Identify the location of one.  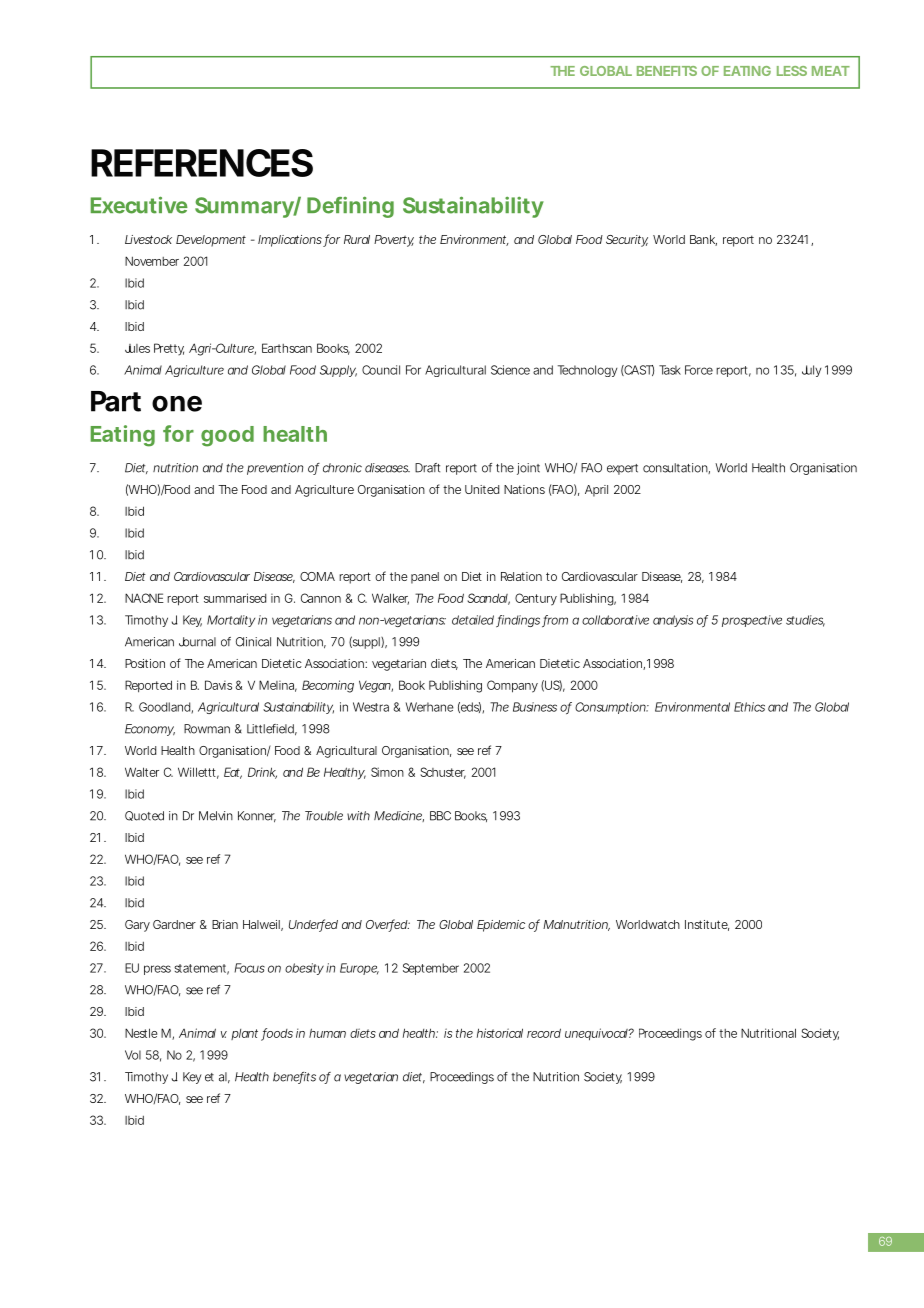
(177, 404).
